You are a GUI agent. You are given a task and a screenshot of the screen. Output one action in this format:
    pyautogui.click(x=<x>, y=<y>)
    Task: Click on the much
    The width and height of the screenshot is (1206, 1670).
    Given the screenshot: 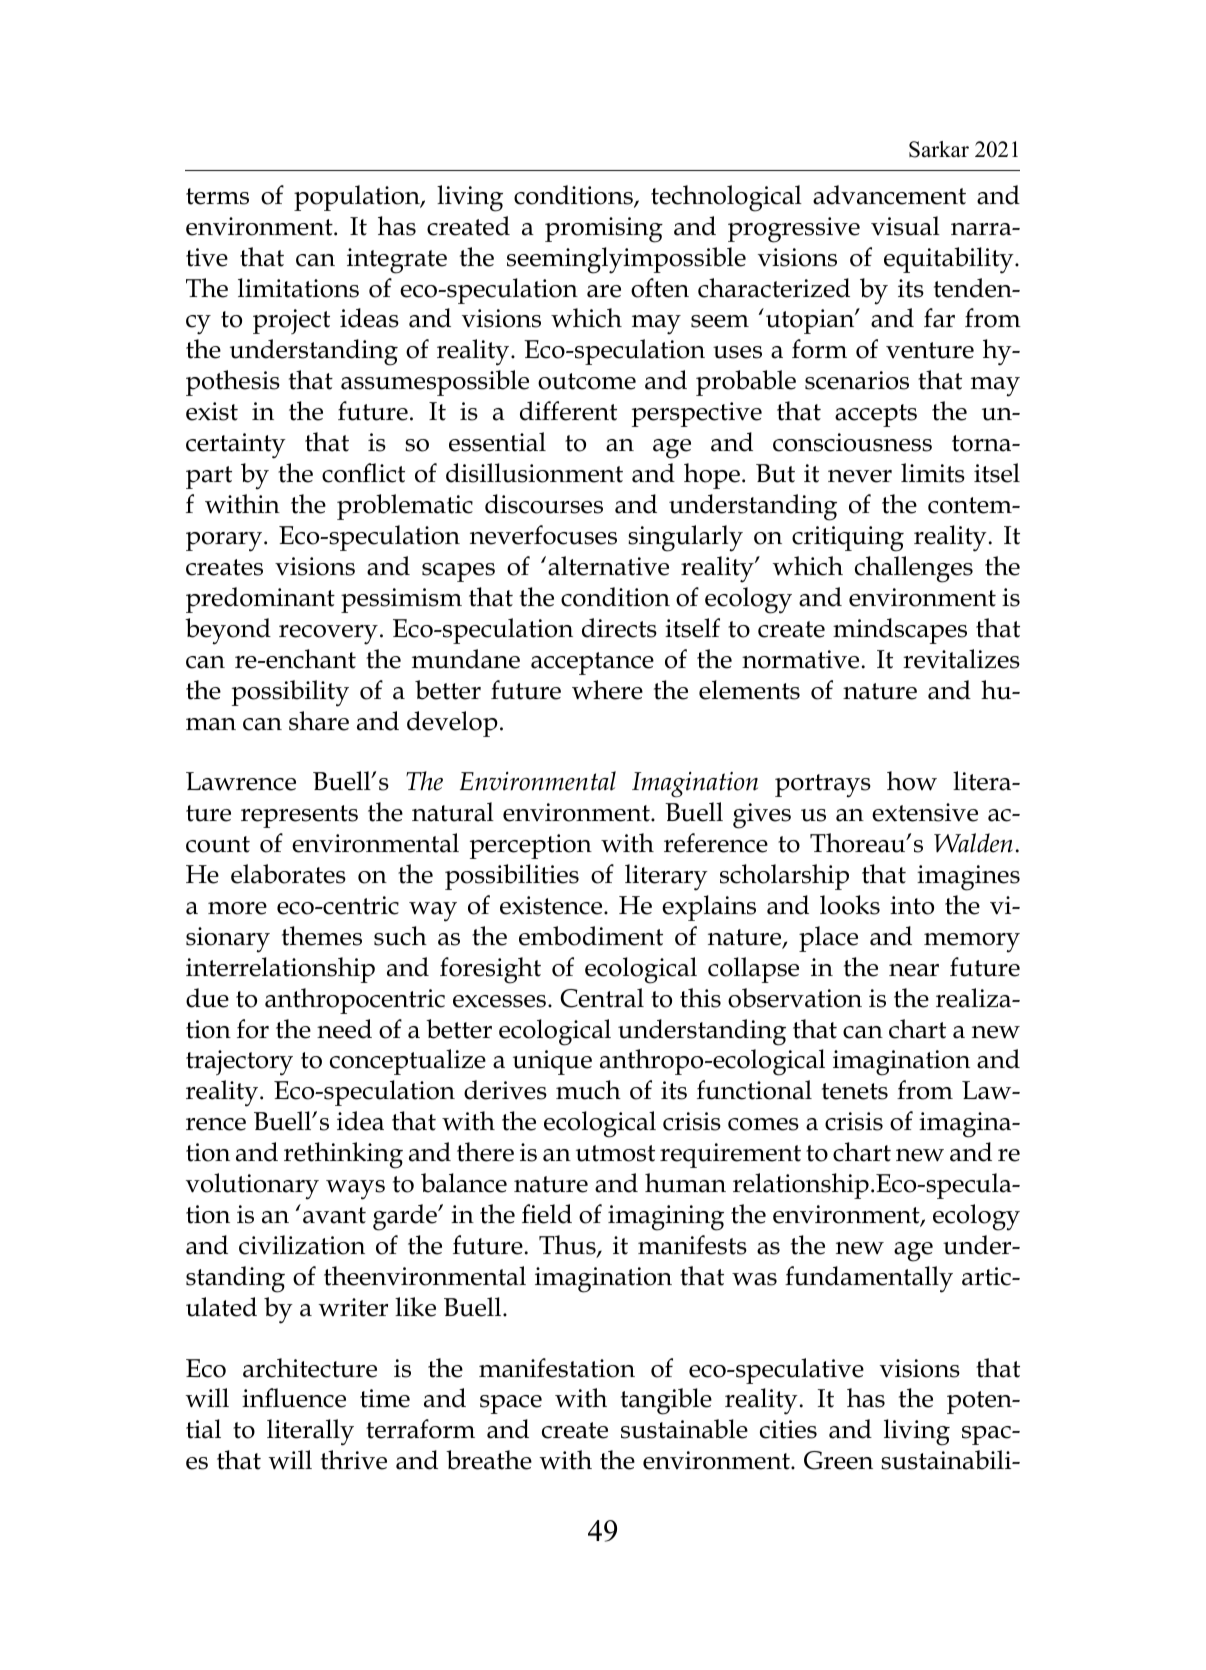 What is the action you would take?
    pyautogui.click(x=588, y=1090)
